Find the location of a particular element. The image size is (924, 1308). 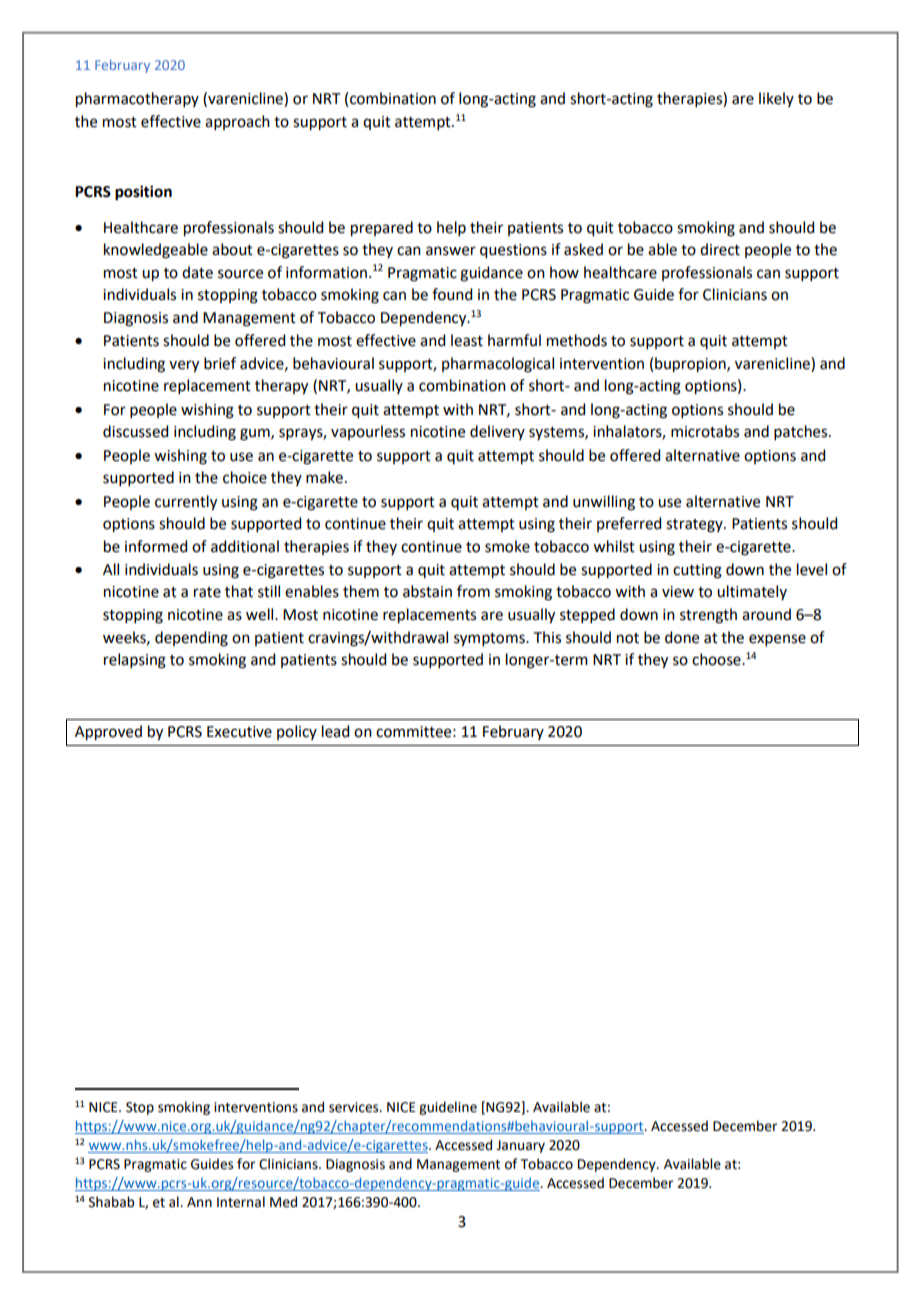

January is located at coordinates (520, 1146).
